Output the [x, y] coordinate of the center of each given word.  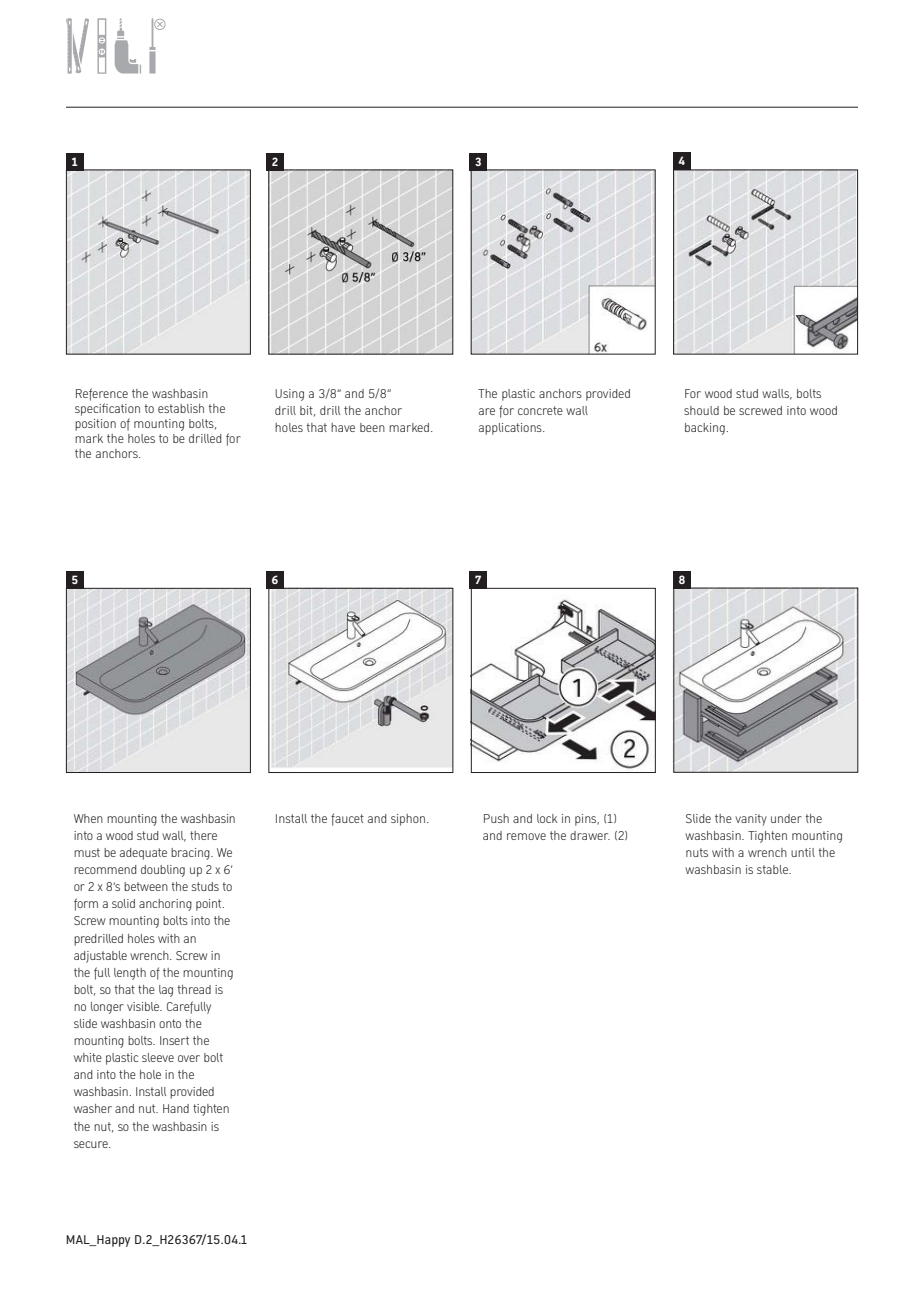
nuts [697, 852]
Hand [176, 1108]
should [701, 410]
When [88, 818]
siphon [409, 820]
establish [181, 408]
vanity [751, 820]
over [189, 1058]
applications [511, 429]
